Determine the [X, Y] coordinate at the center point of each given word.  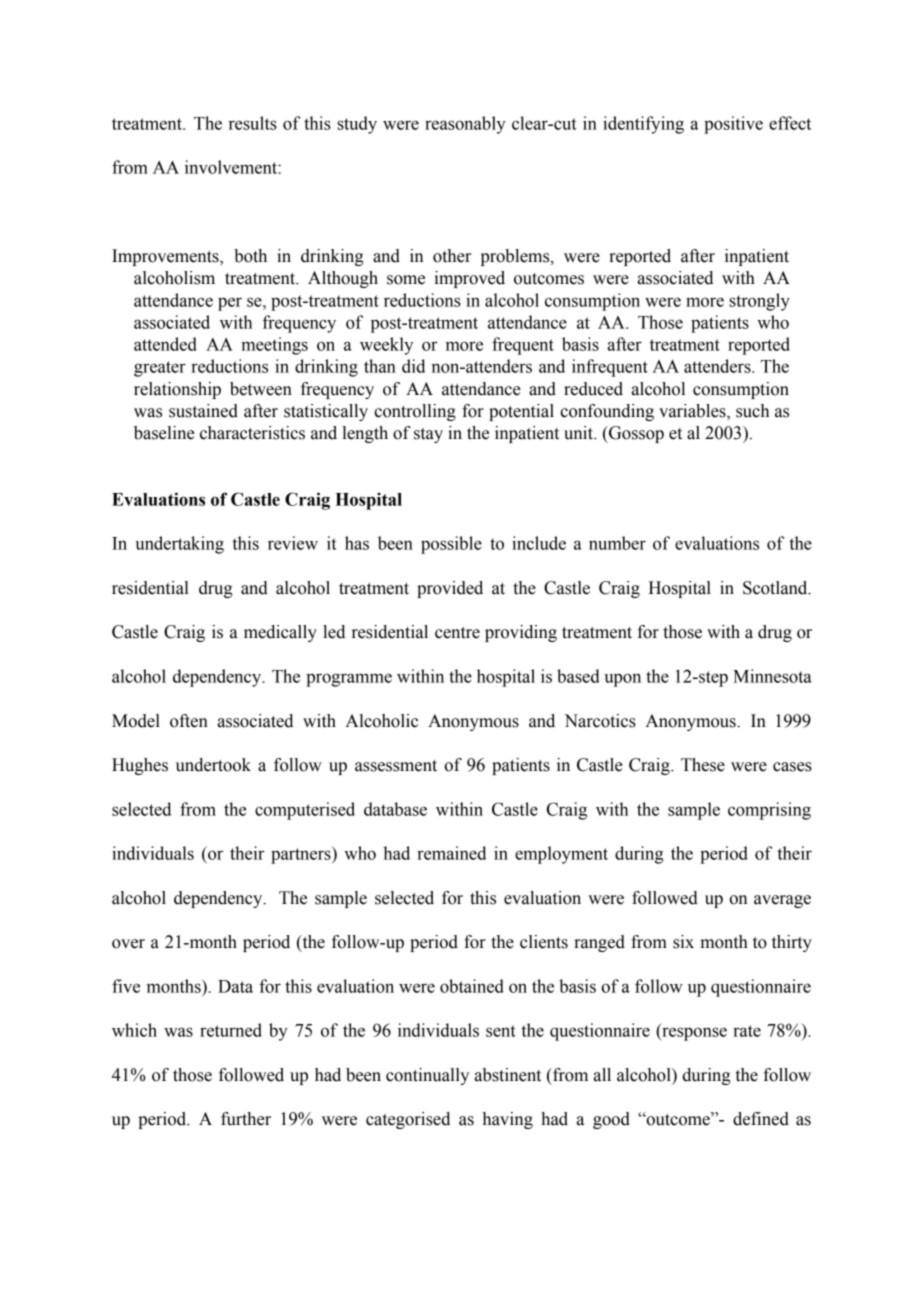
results [253, 123]
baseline [164, 433]
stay [428, 435]
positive [733, 125]
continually [427, 1076]
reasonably [465, 125]
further [246, 1119]
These [703, 765]
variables [693, 412]
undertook [213, 765]
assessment [396, 766]
